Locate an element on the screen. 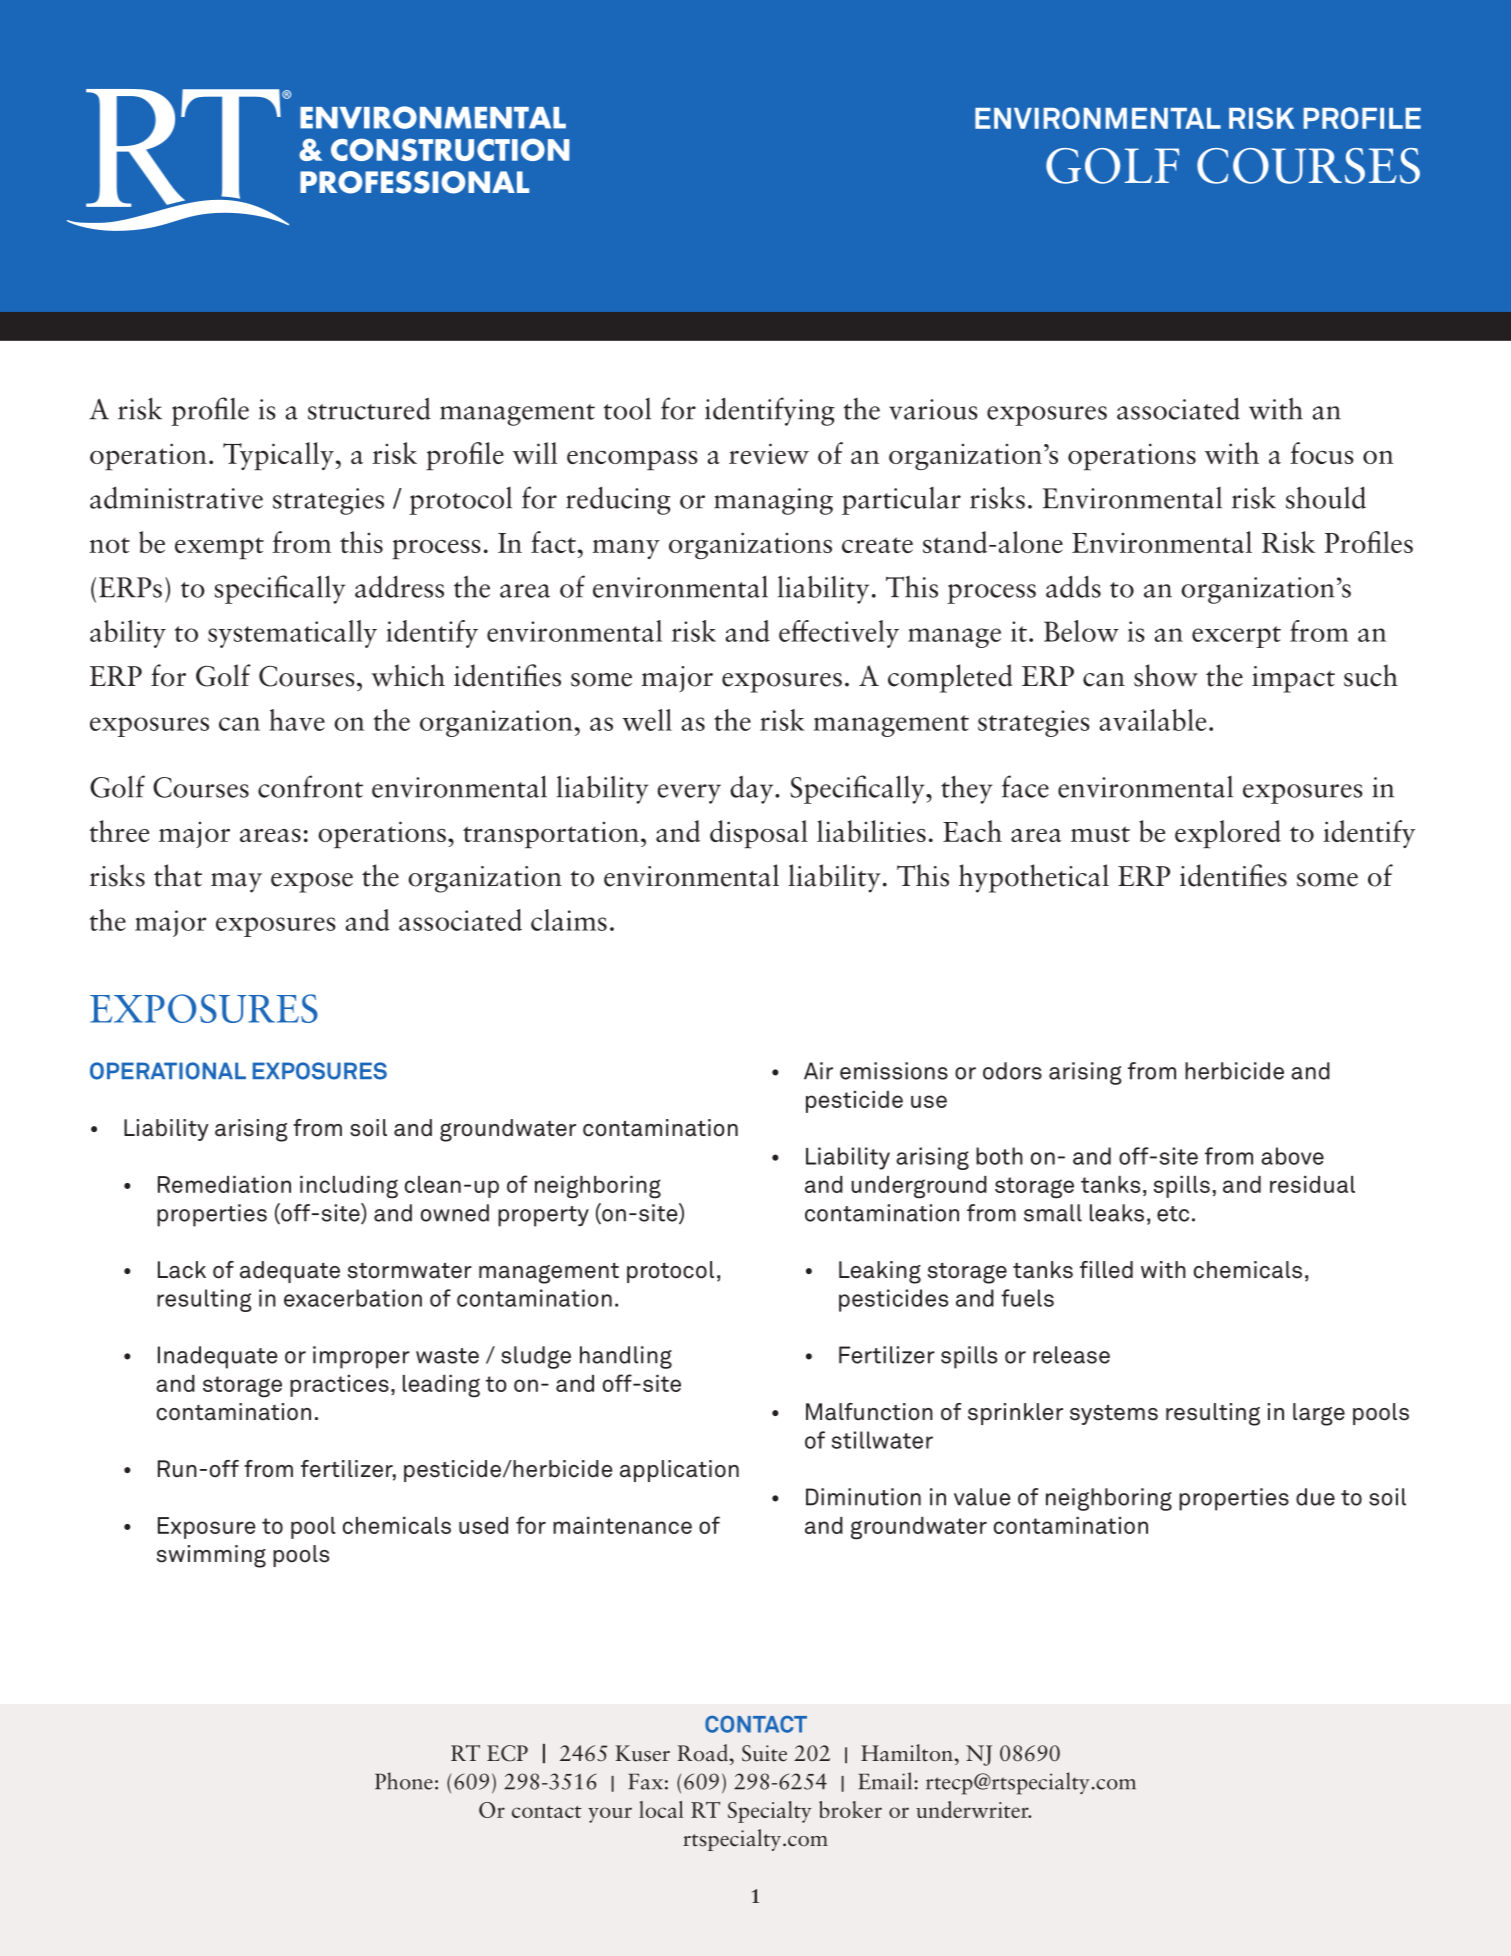 The height and width of the screenshot is (1956, 1511). review is located at coordinates (769, 453).
